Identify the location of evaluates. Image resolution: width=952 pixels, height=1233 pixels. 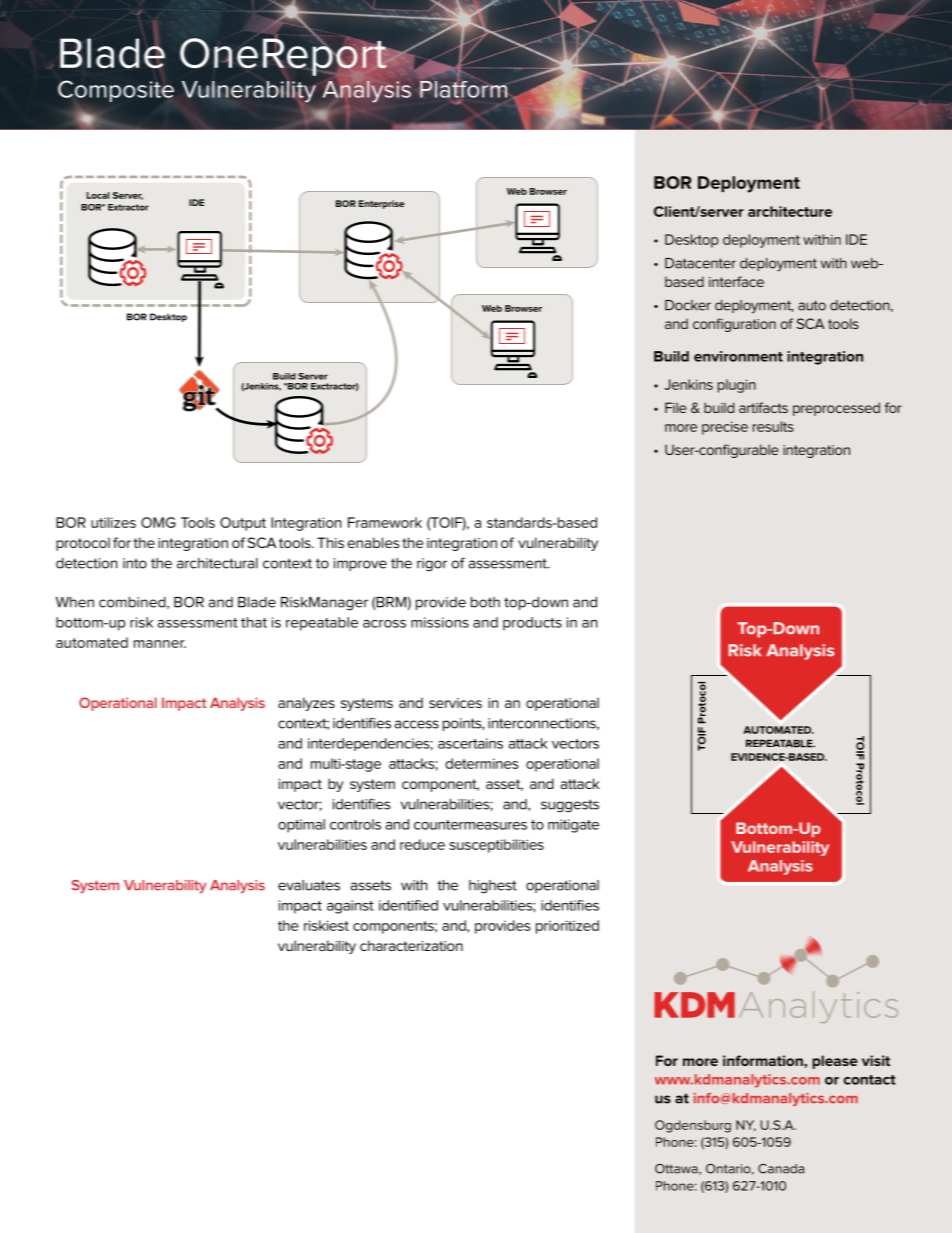
(309, 885).
